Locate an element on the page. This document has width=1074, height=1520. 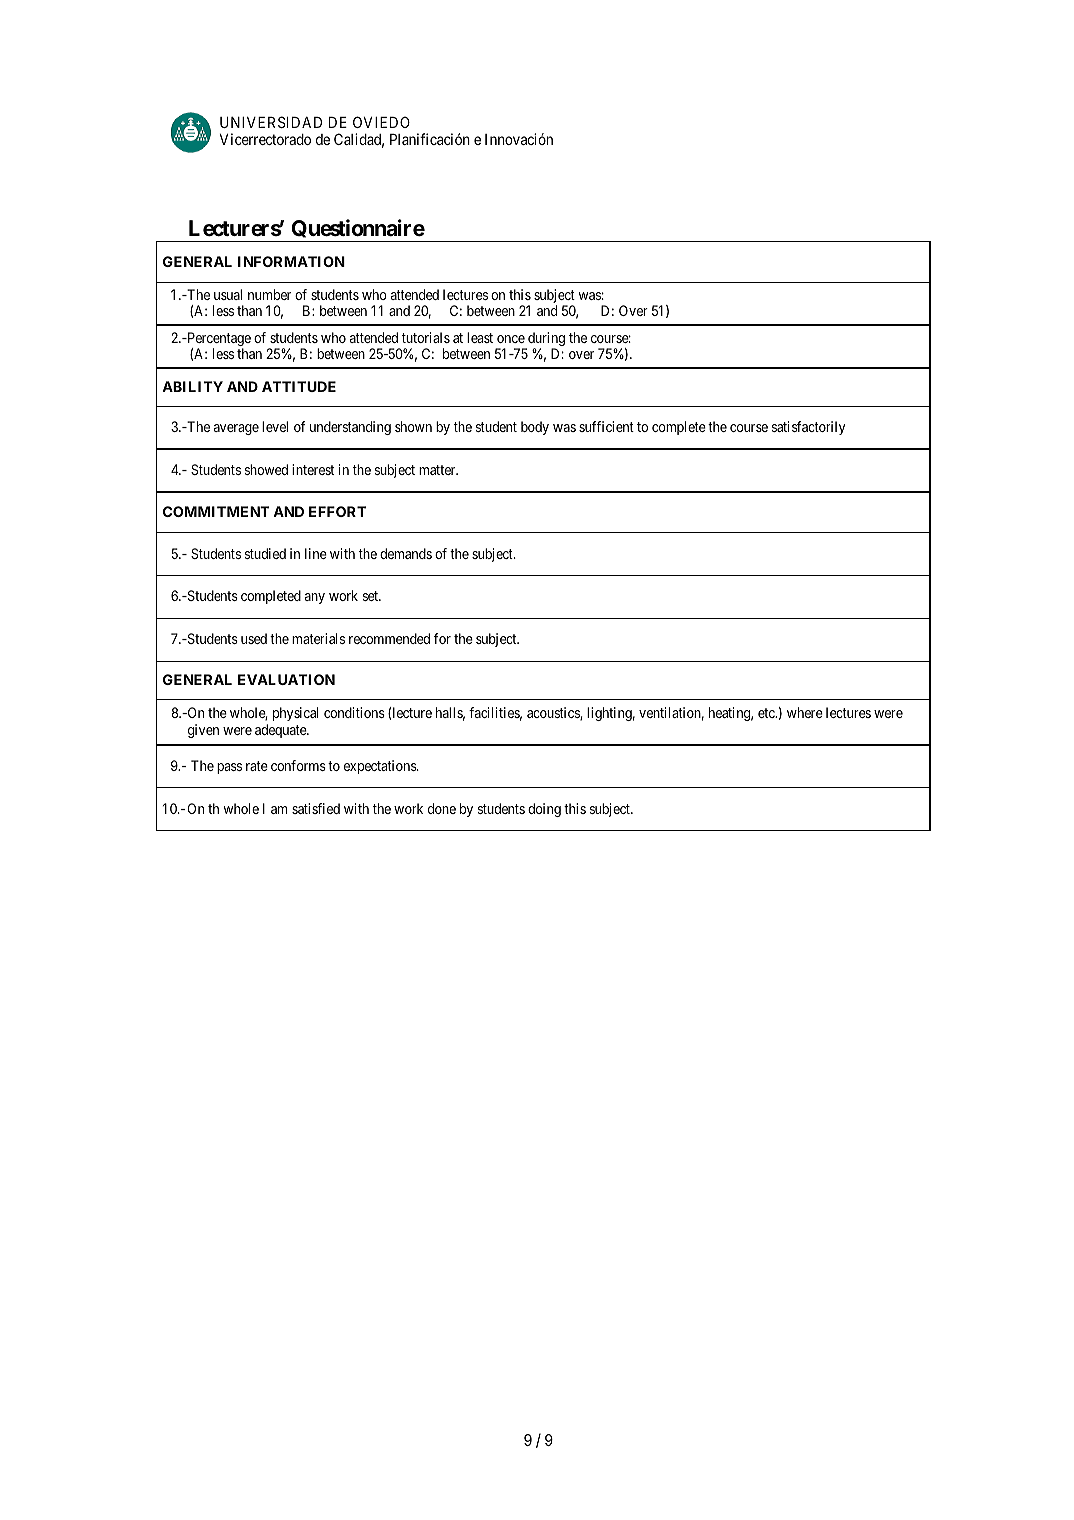
once is located at coordinates (511, 339).
